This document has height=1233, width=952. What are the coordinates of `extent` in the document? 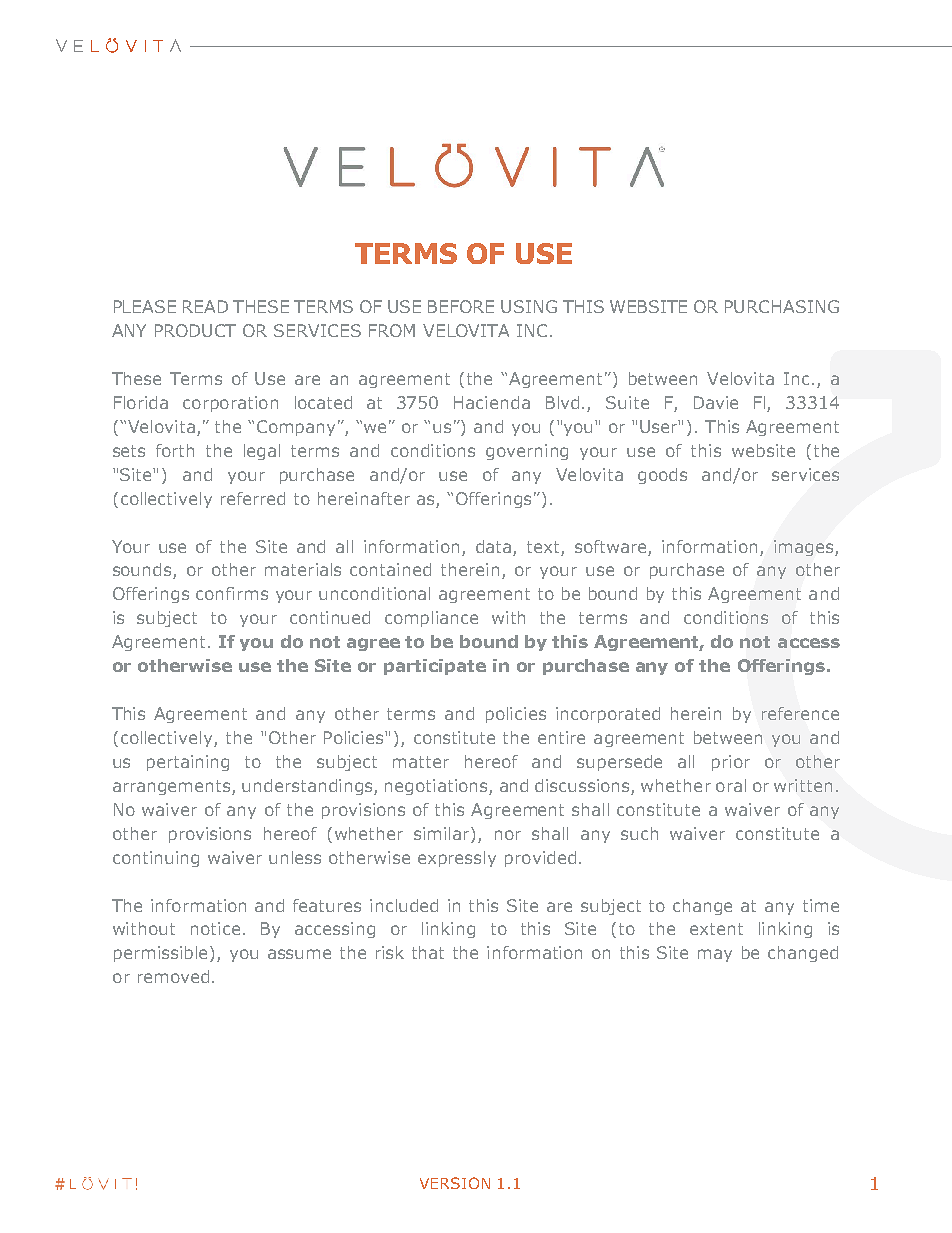 It's located at (716, 929).
